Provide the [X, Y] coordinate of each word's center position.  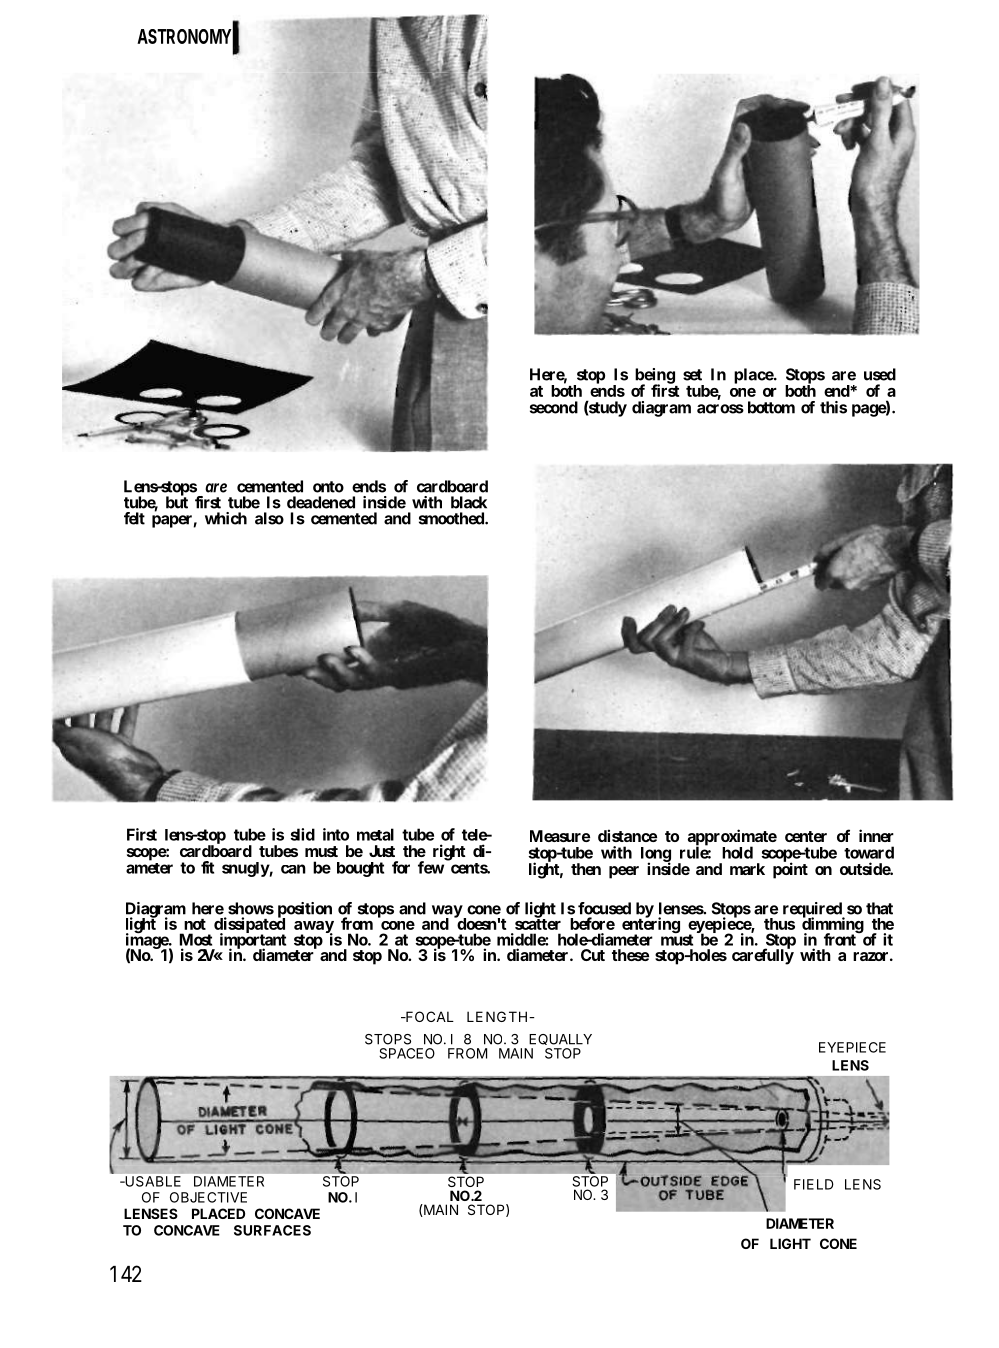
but [177, 502]
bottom [771, 407]
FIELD [814, 1184]
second [554, 407]
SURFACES [272, 1230]
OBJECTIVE [208, 1197]
